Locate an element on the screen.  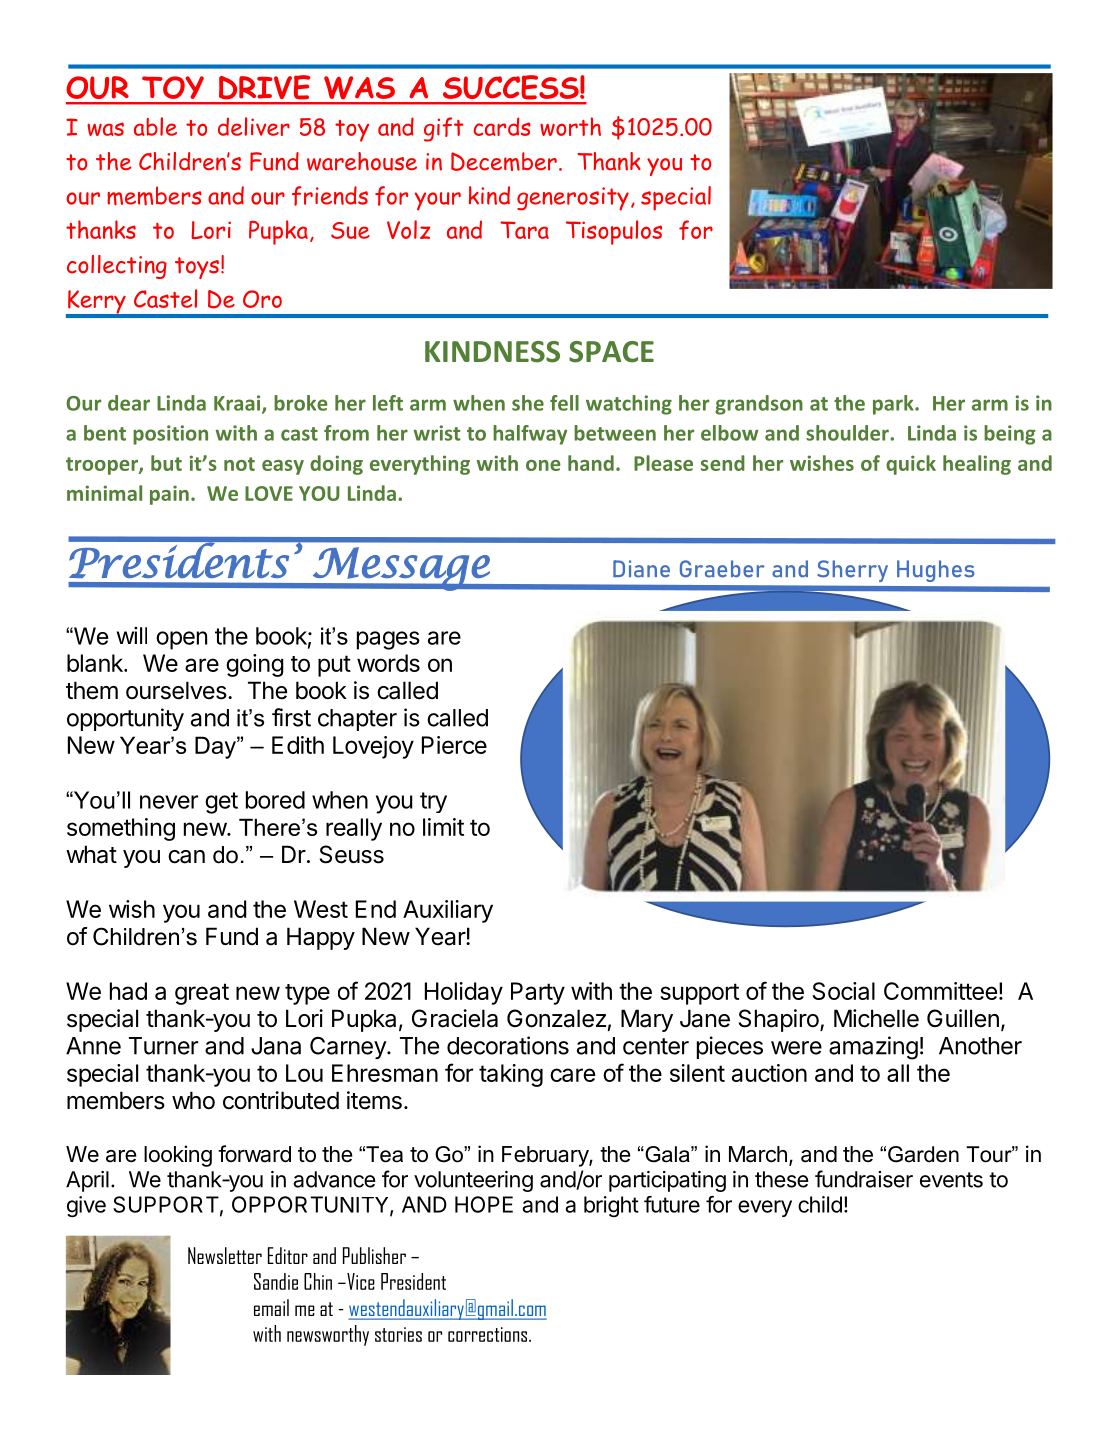
corrections is located at coordinates (489, 1334).
